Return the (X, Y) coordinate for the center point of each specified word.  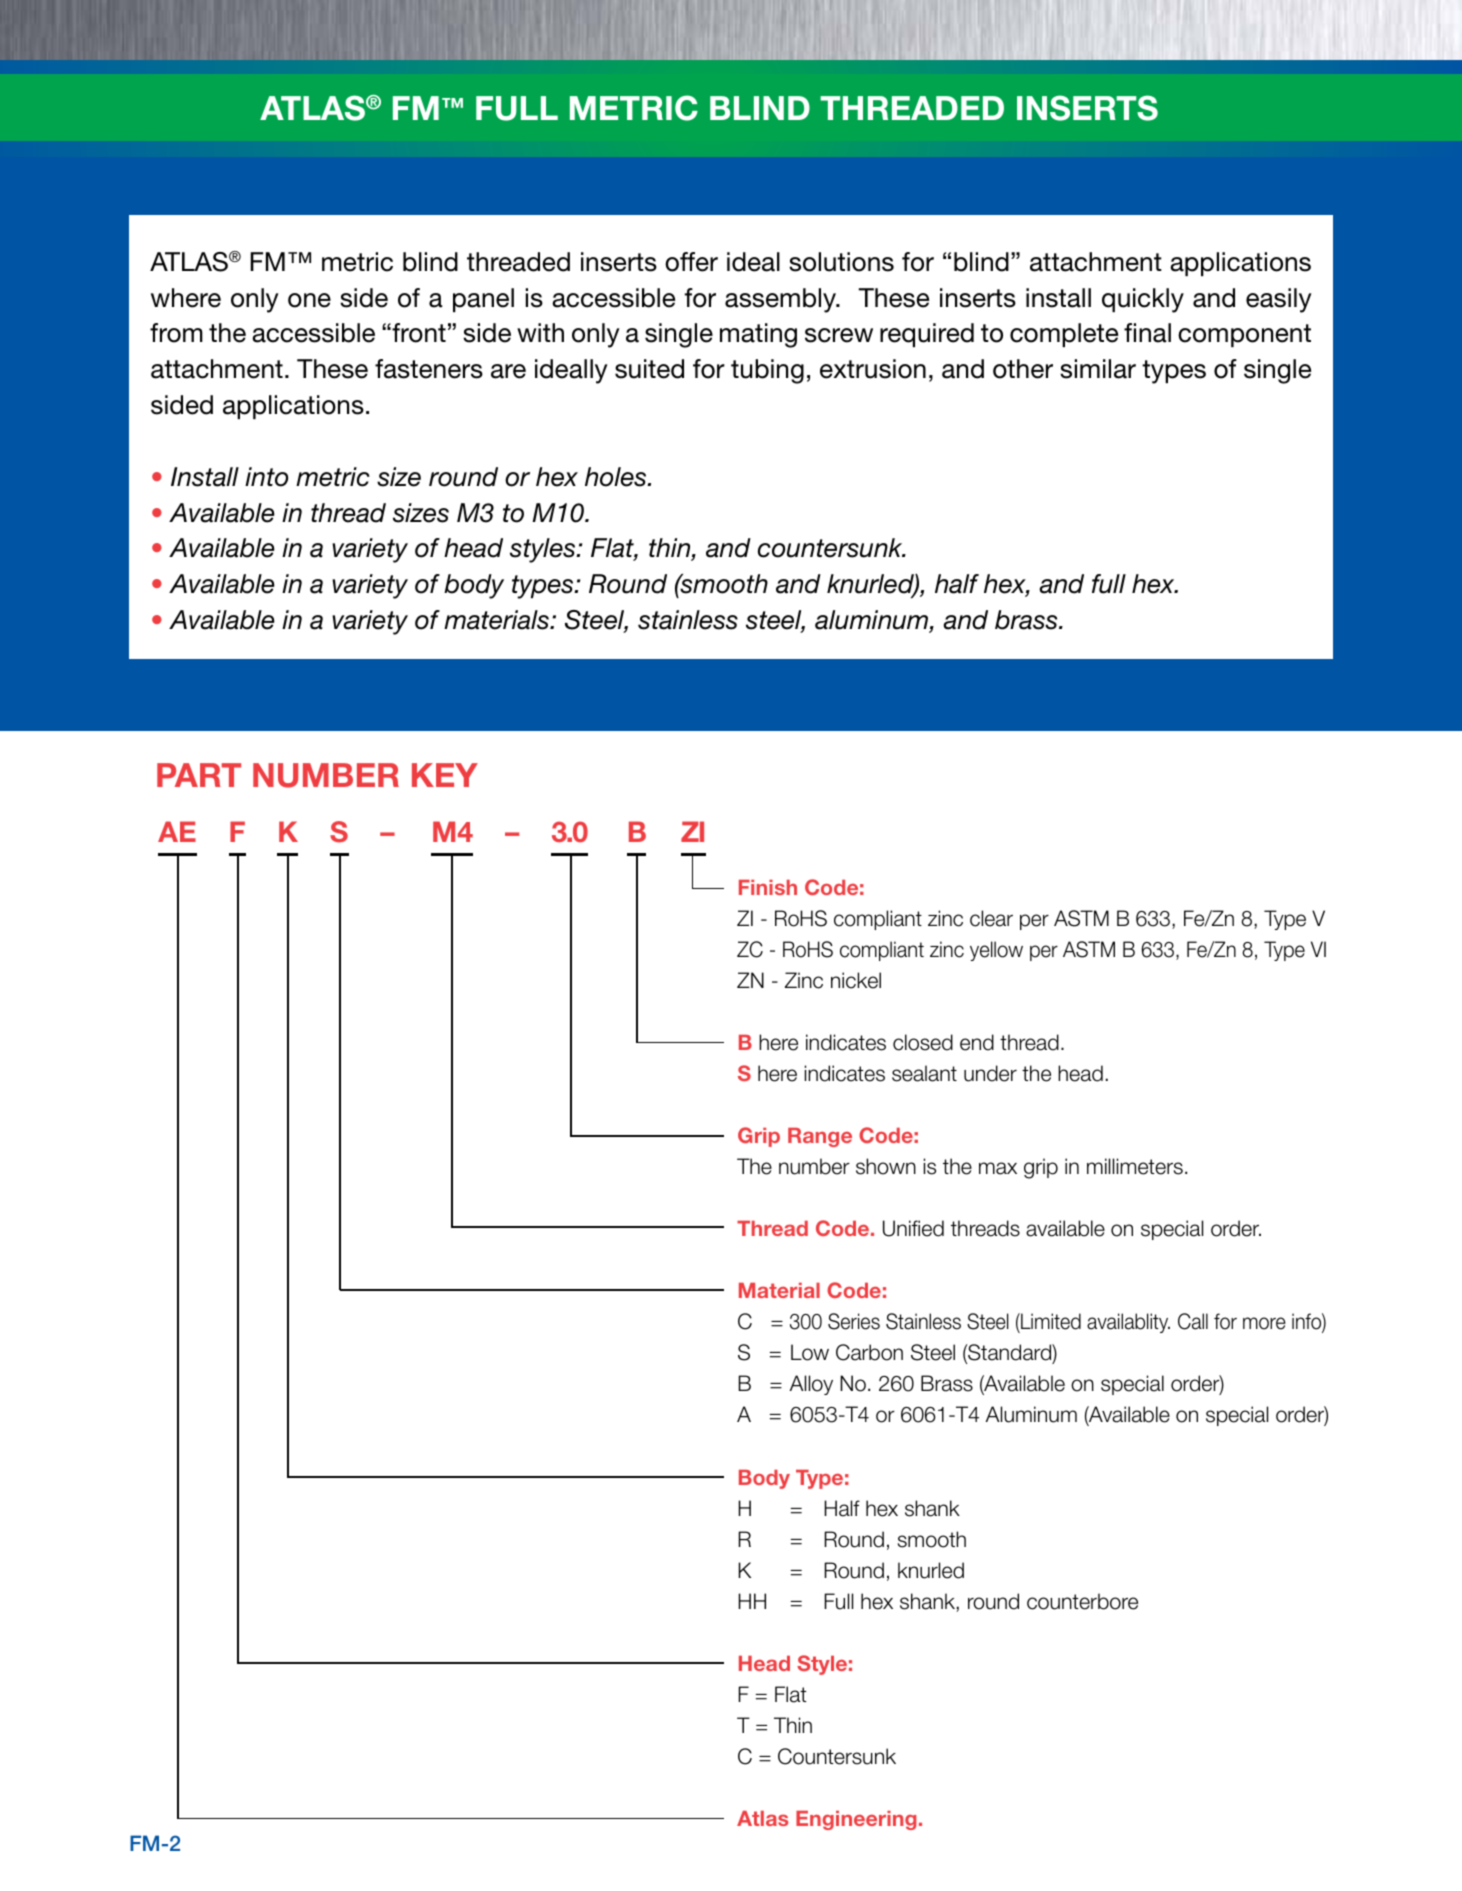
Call (1193, 1321)
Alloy (811, 1385)
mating (758, 335)
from (176, 333)
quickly (1143, 300)
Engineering (856, 1820)
